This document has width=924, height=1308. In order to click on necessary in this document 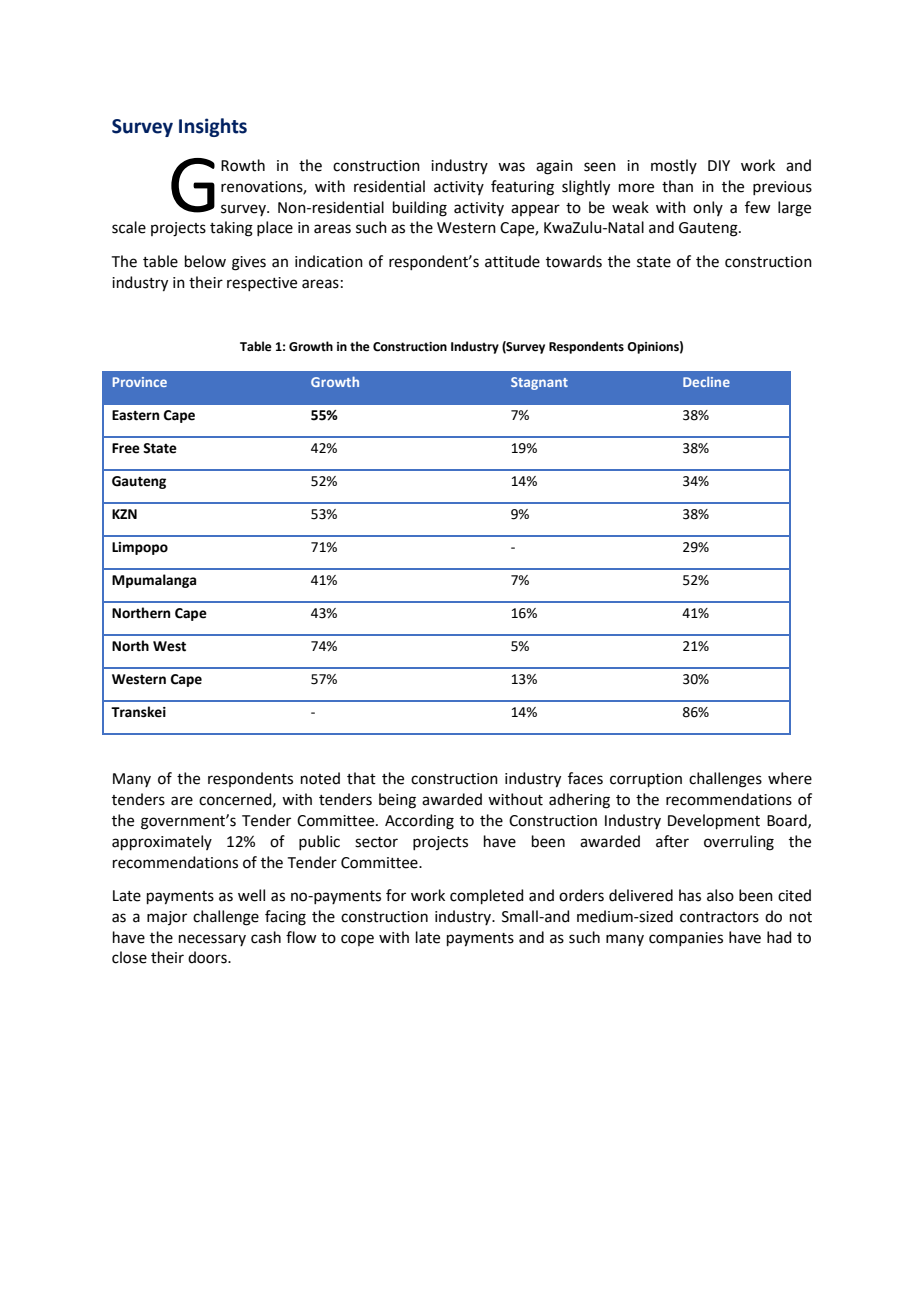, I will do `click(212, 940)`.
